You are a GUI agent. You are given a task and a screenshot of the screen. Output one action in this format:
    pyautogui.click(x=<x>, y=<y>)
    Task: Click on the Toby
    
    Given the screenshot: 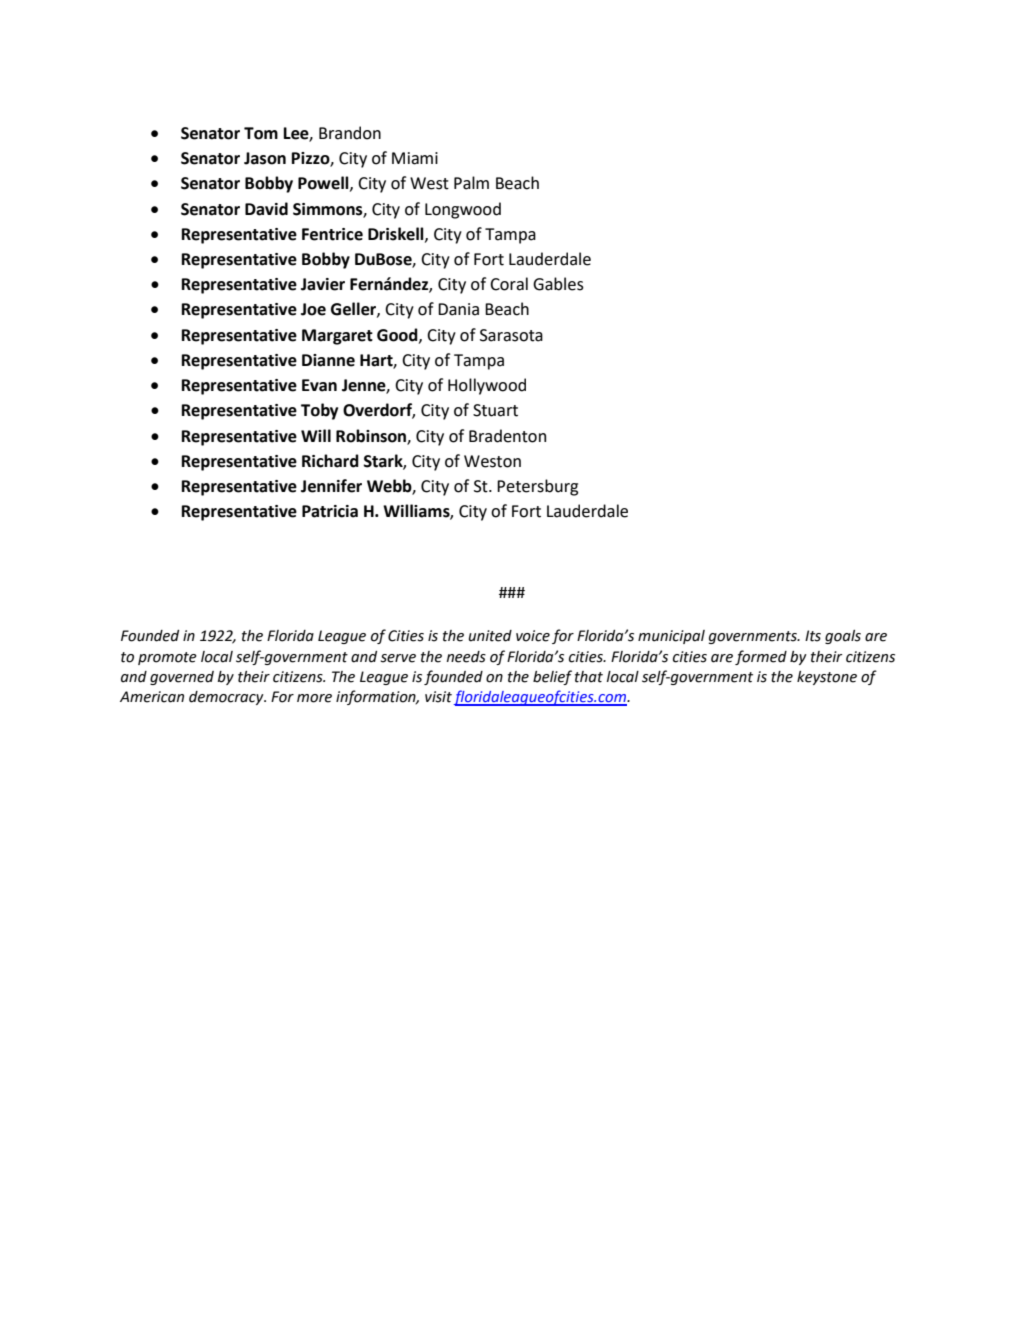 What is the action you would take?
    pyautogui.click(x=319, y=411)
